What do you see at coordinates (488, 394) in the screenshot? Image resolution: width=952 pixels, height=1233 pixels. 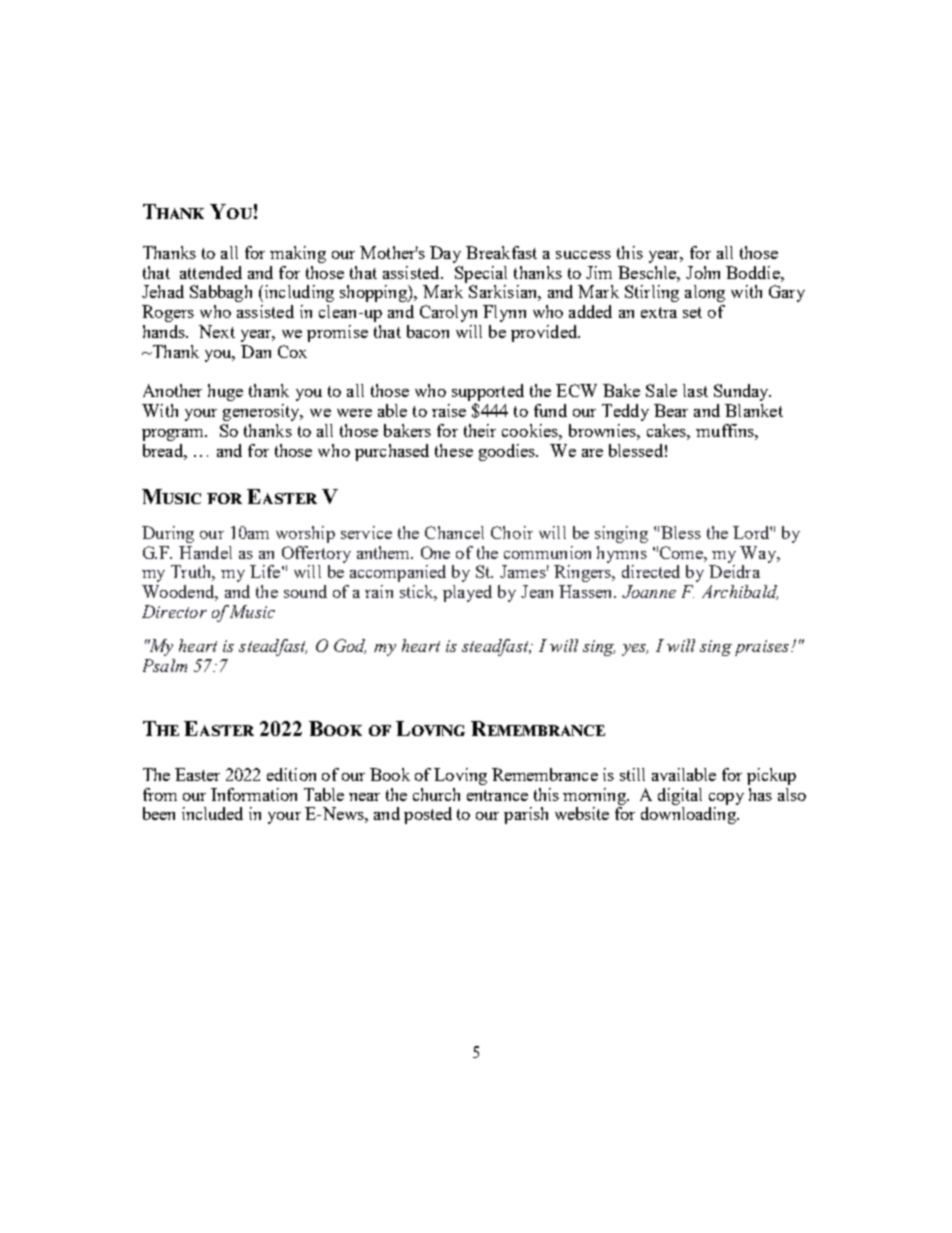 I see `supported` at bounding box center [488, 394].
